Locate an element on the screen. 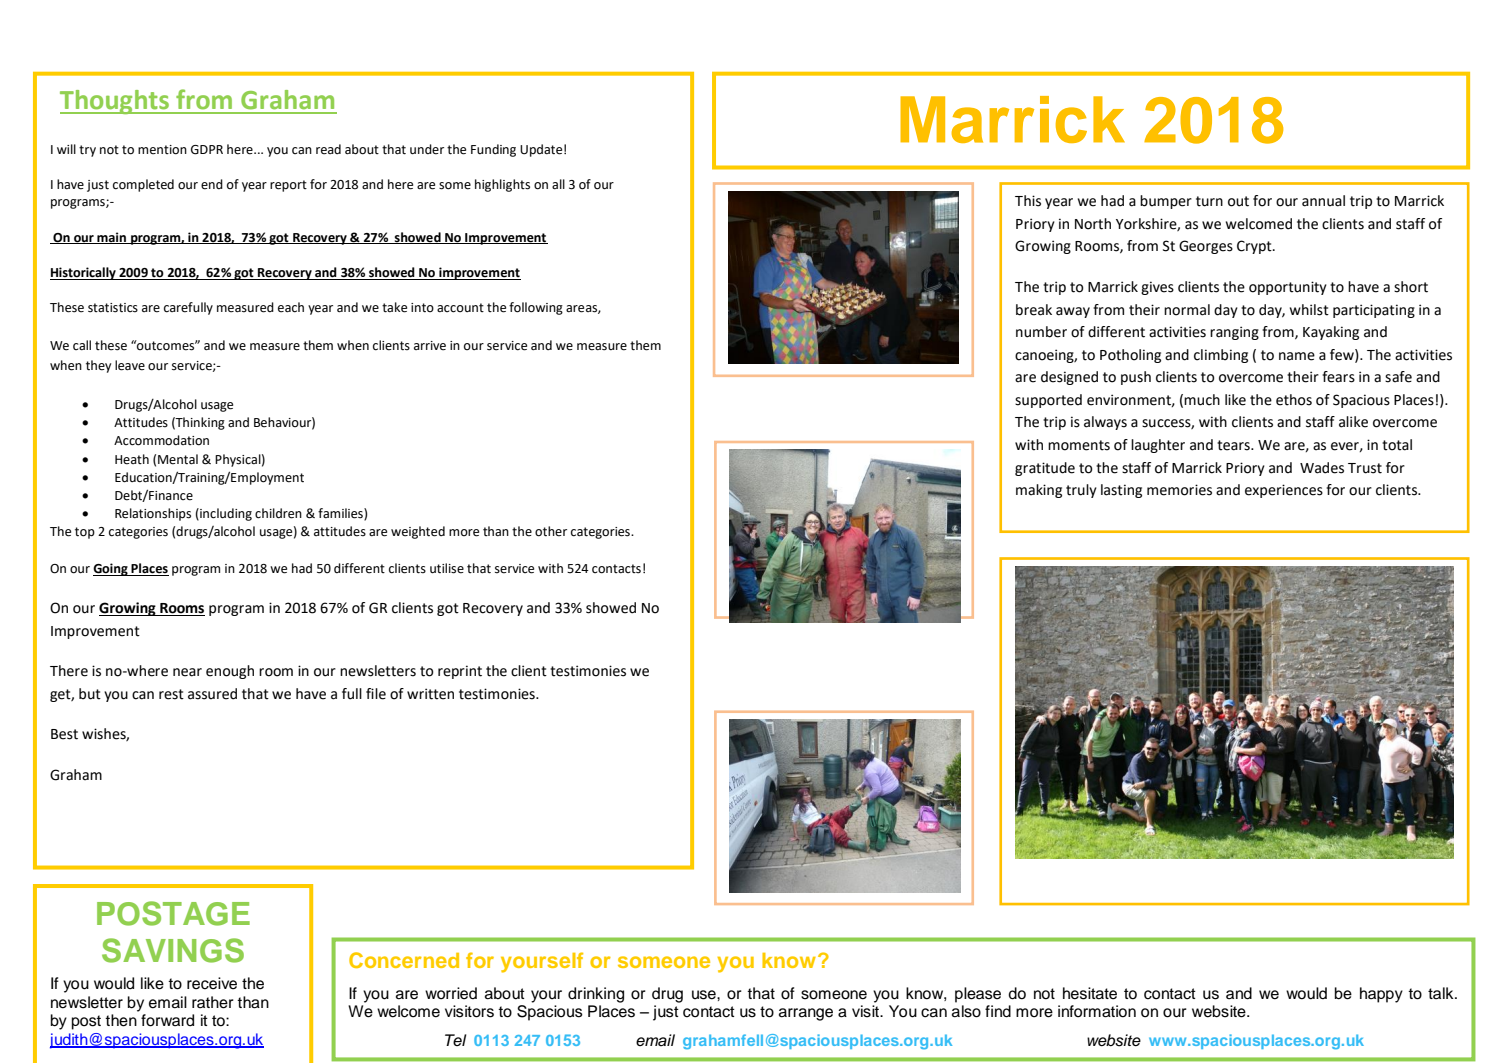 This screenshot has height=1063, width=1504. arrange is located at coordinates (806, 1014).
